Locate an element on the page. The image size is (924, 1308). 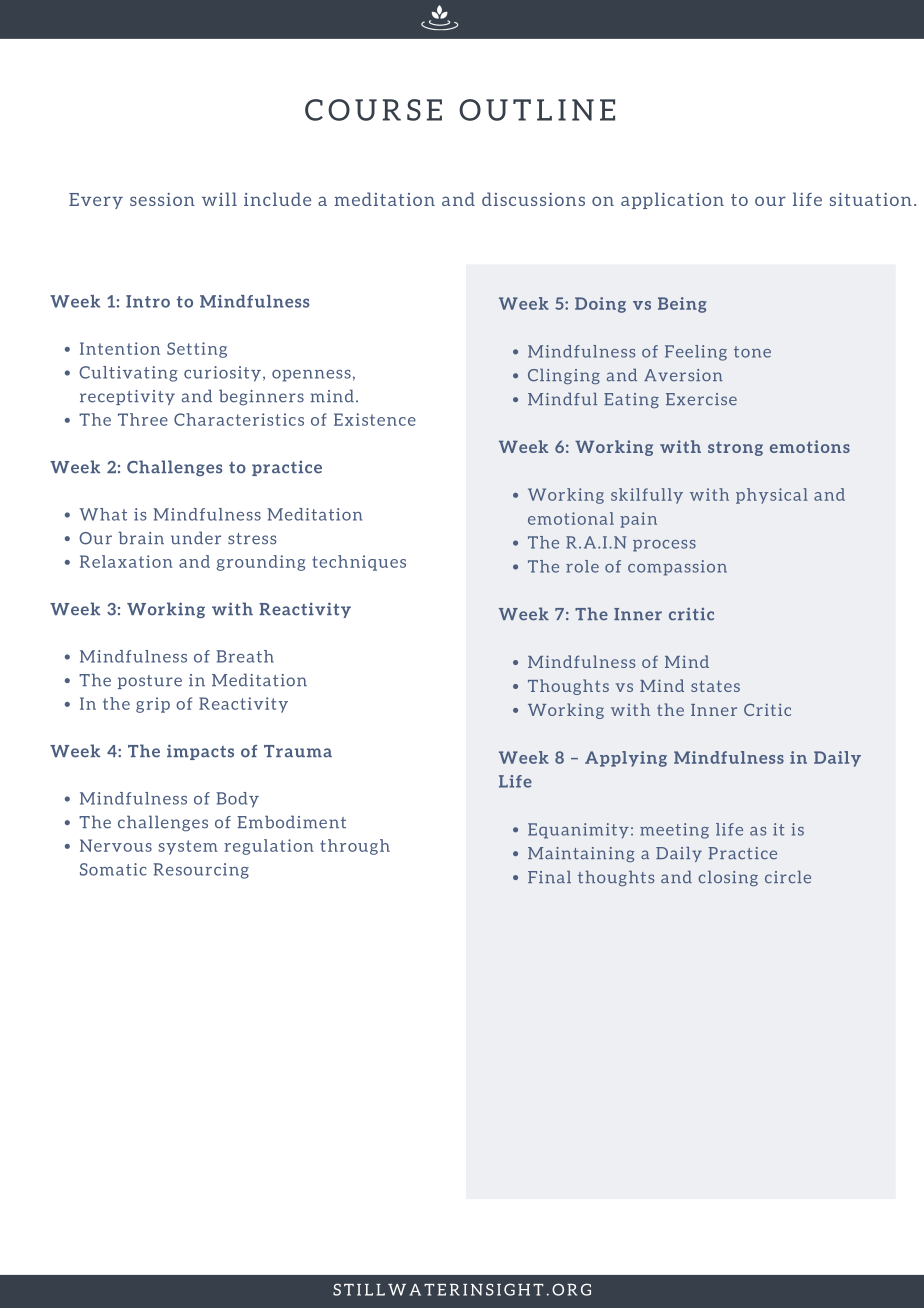
physical is located at coordinates (772, 496).
